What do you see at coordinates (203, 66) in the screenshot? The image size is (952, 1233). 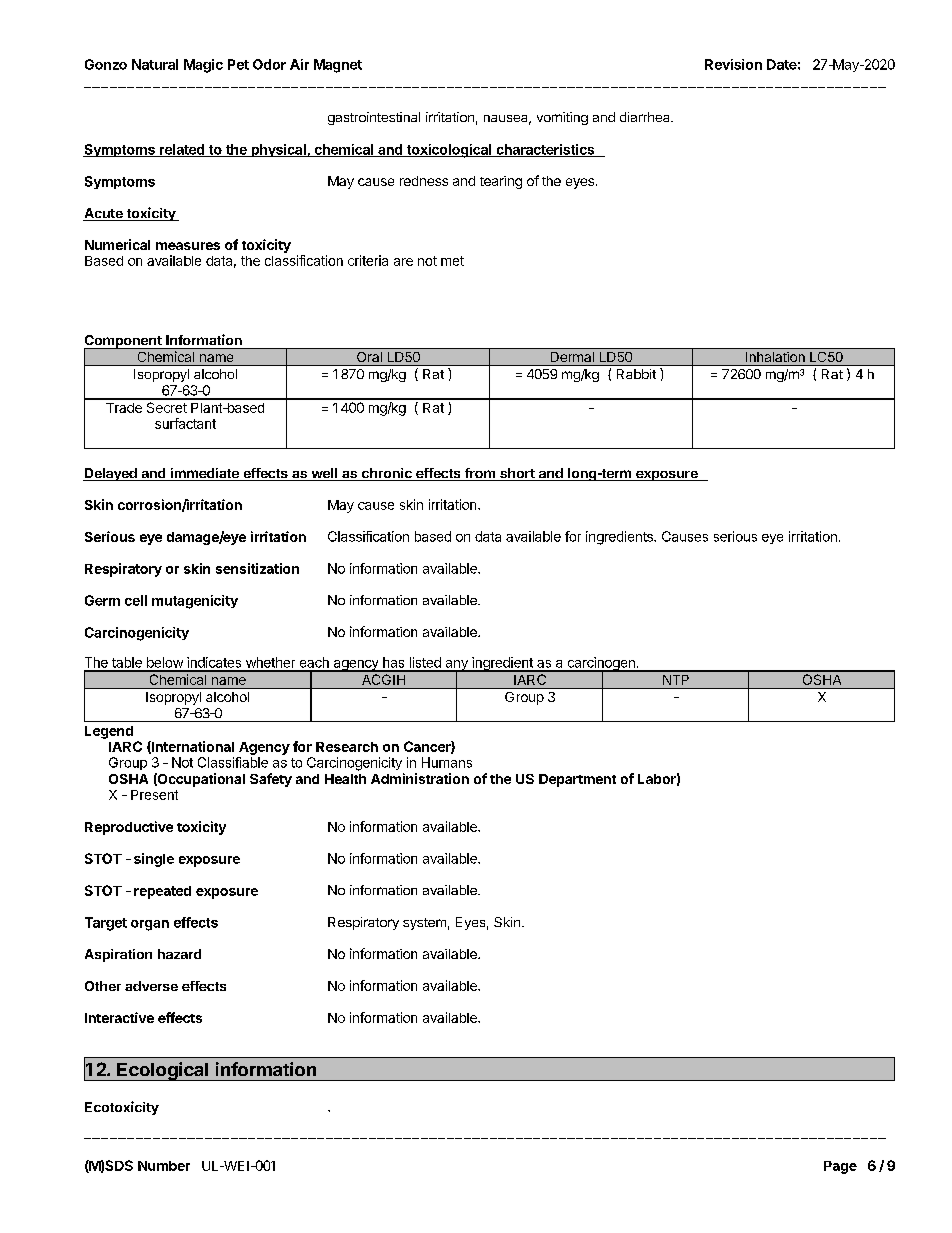 I see `Magic` at bounding box center [203, 66].
